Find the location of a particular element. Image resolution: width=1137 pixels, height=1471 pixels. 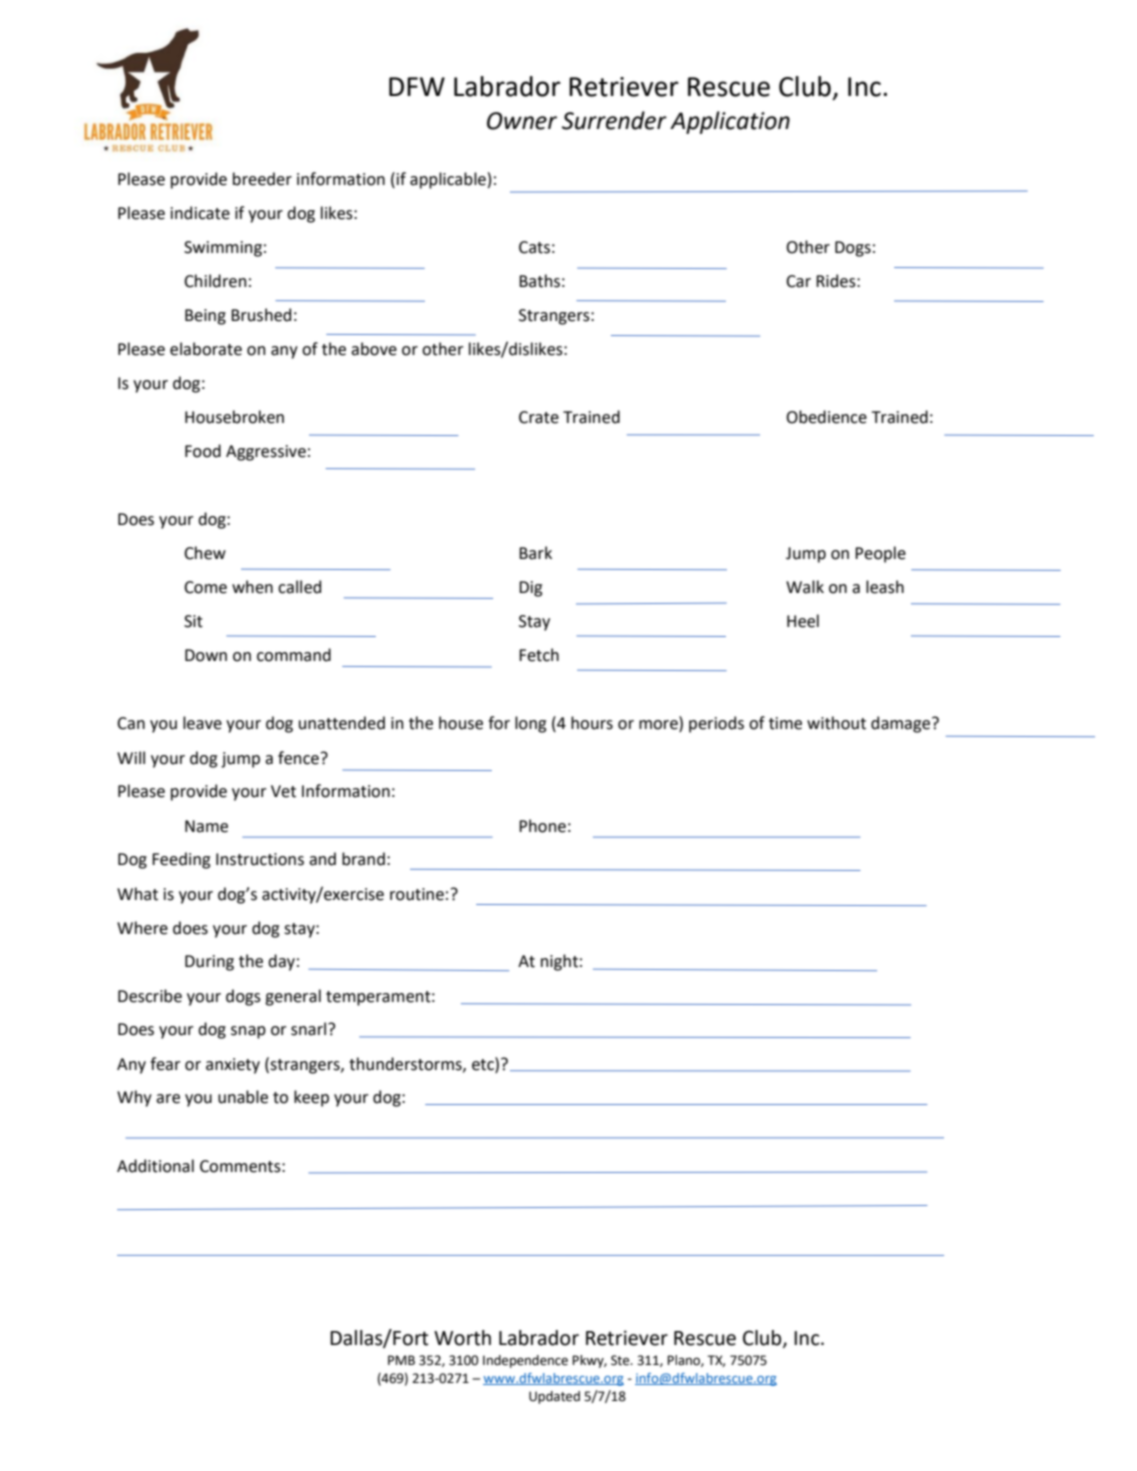

long is located at coordinates (530, 724).
